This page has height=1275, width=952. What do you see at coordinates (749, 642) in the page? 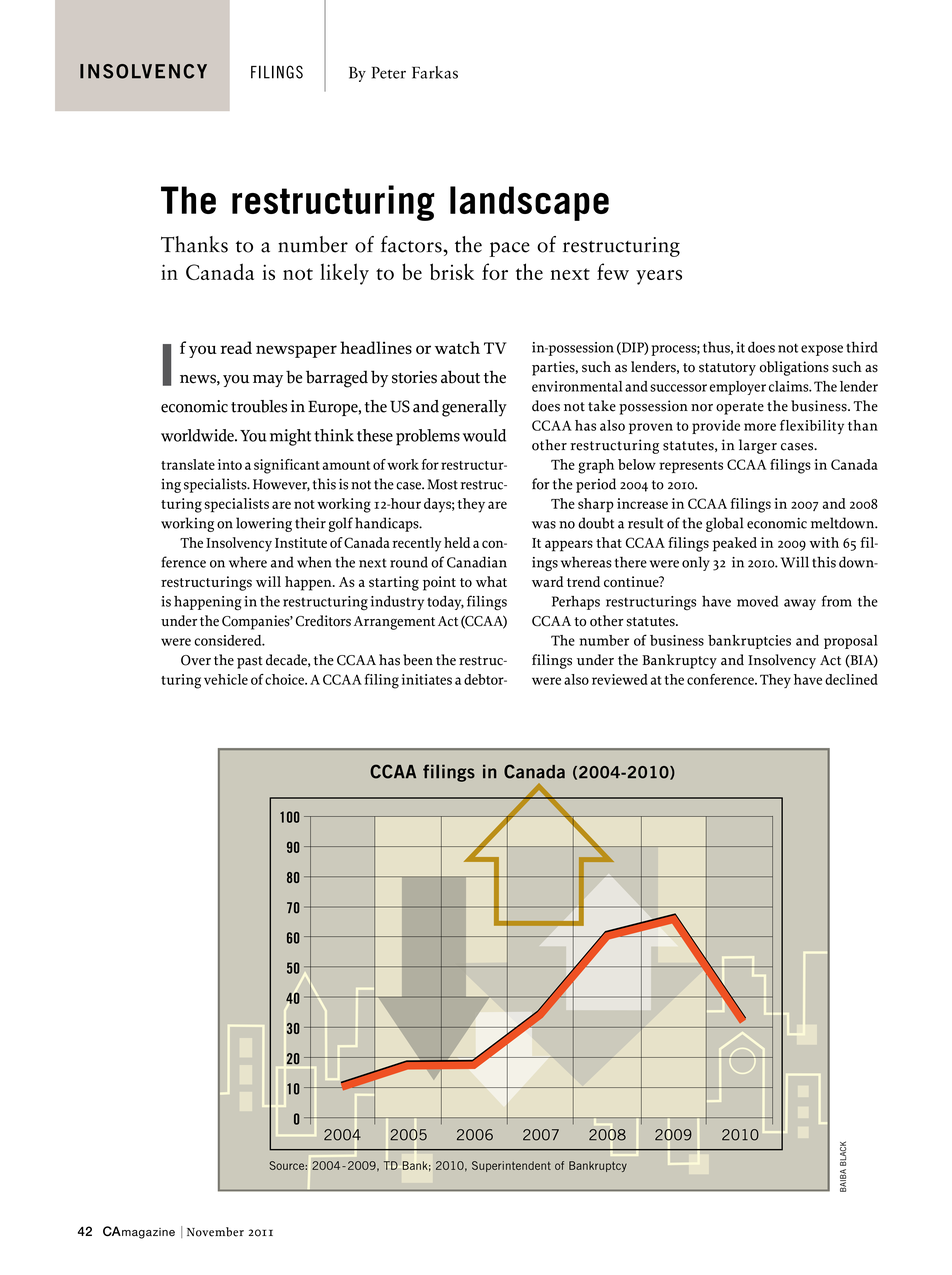
I see `bankruptcies` at bounding box center [749, 642].
